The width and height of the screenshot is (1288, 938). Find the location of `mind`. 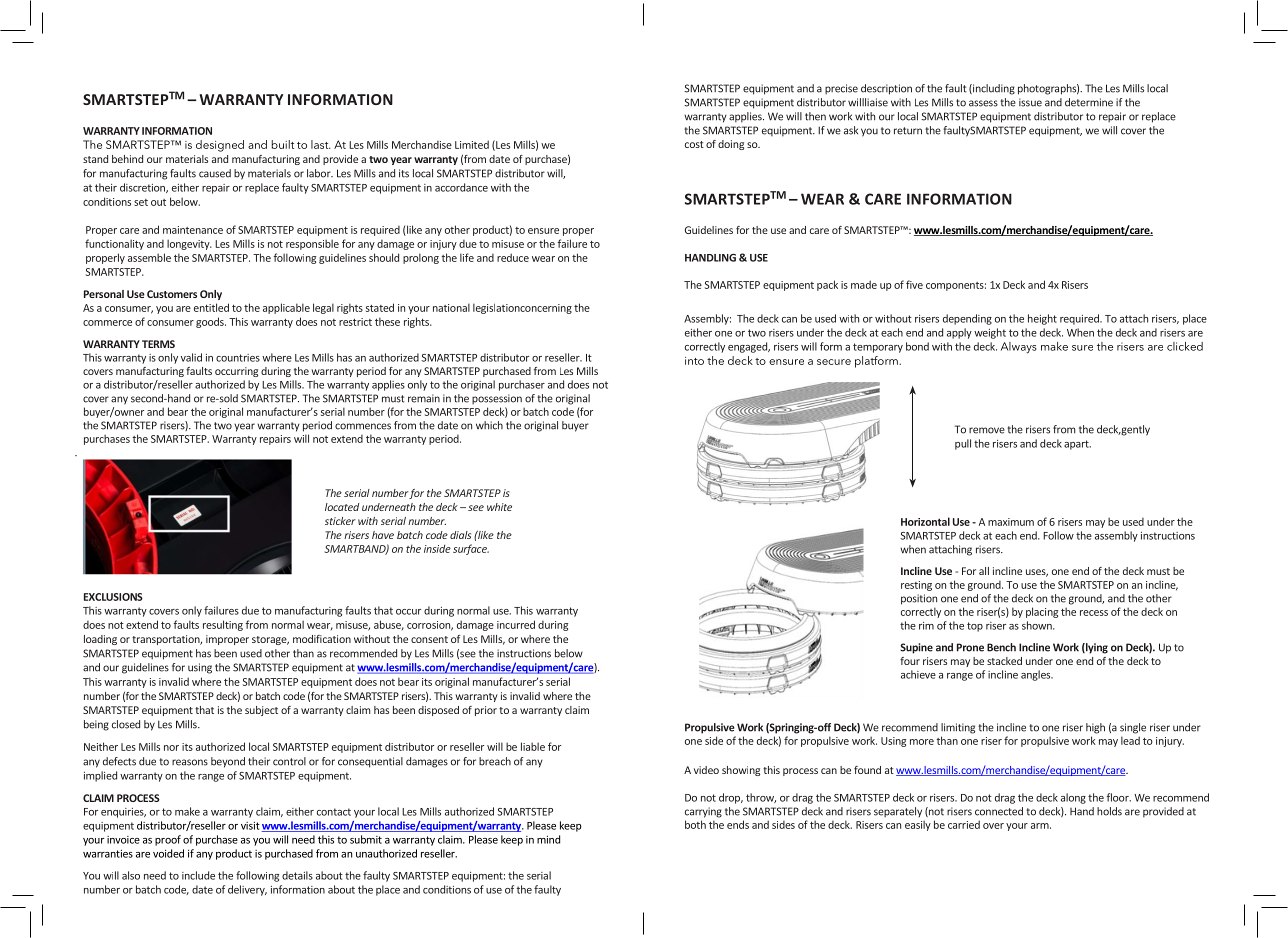

mind is located at coordinates (548, 839).
